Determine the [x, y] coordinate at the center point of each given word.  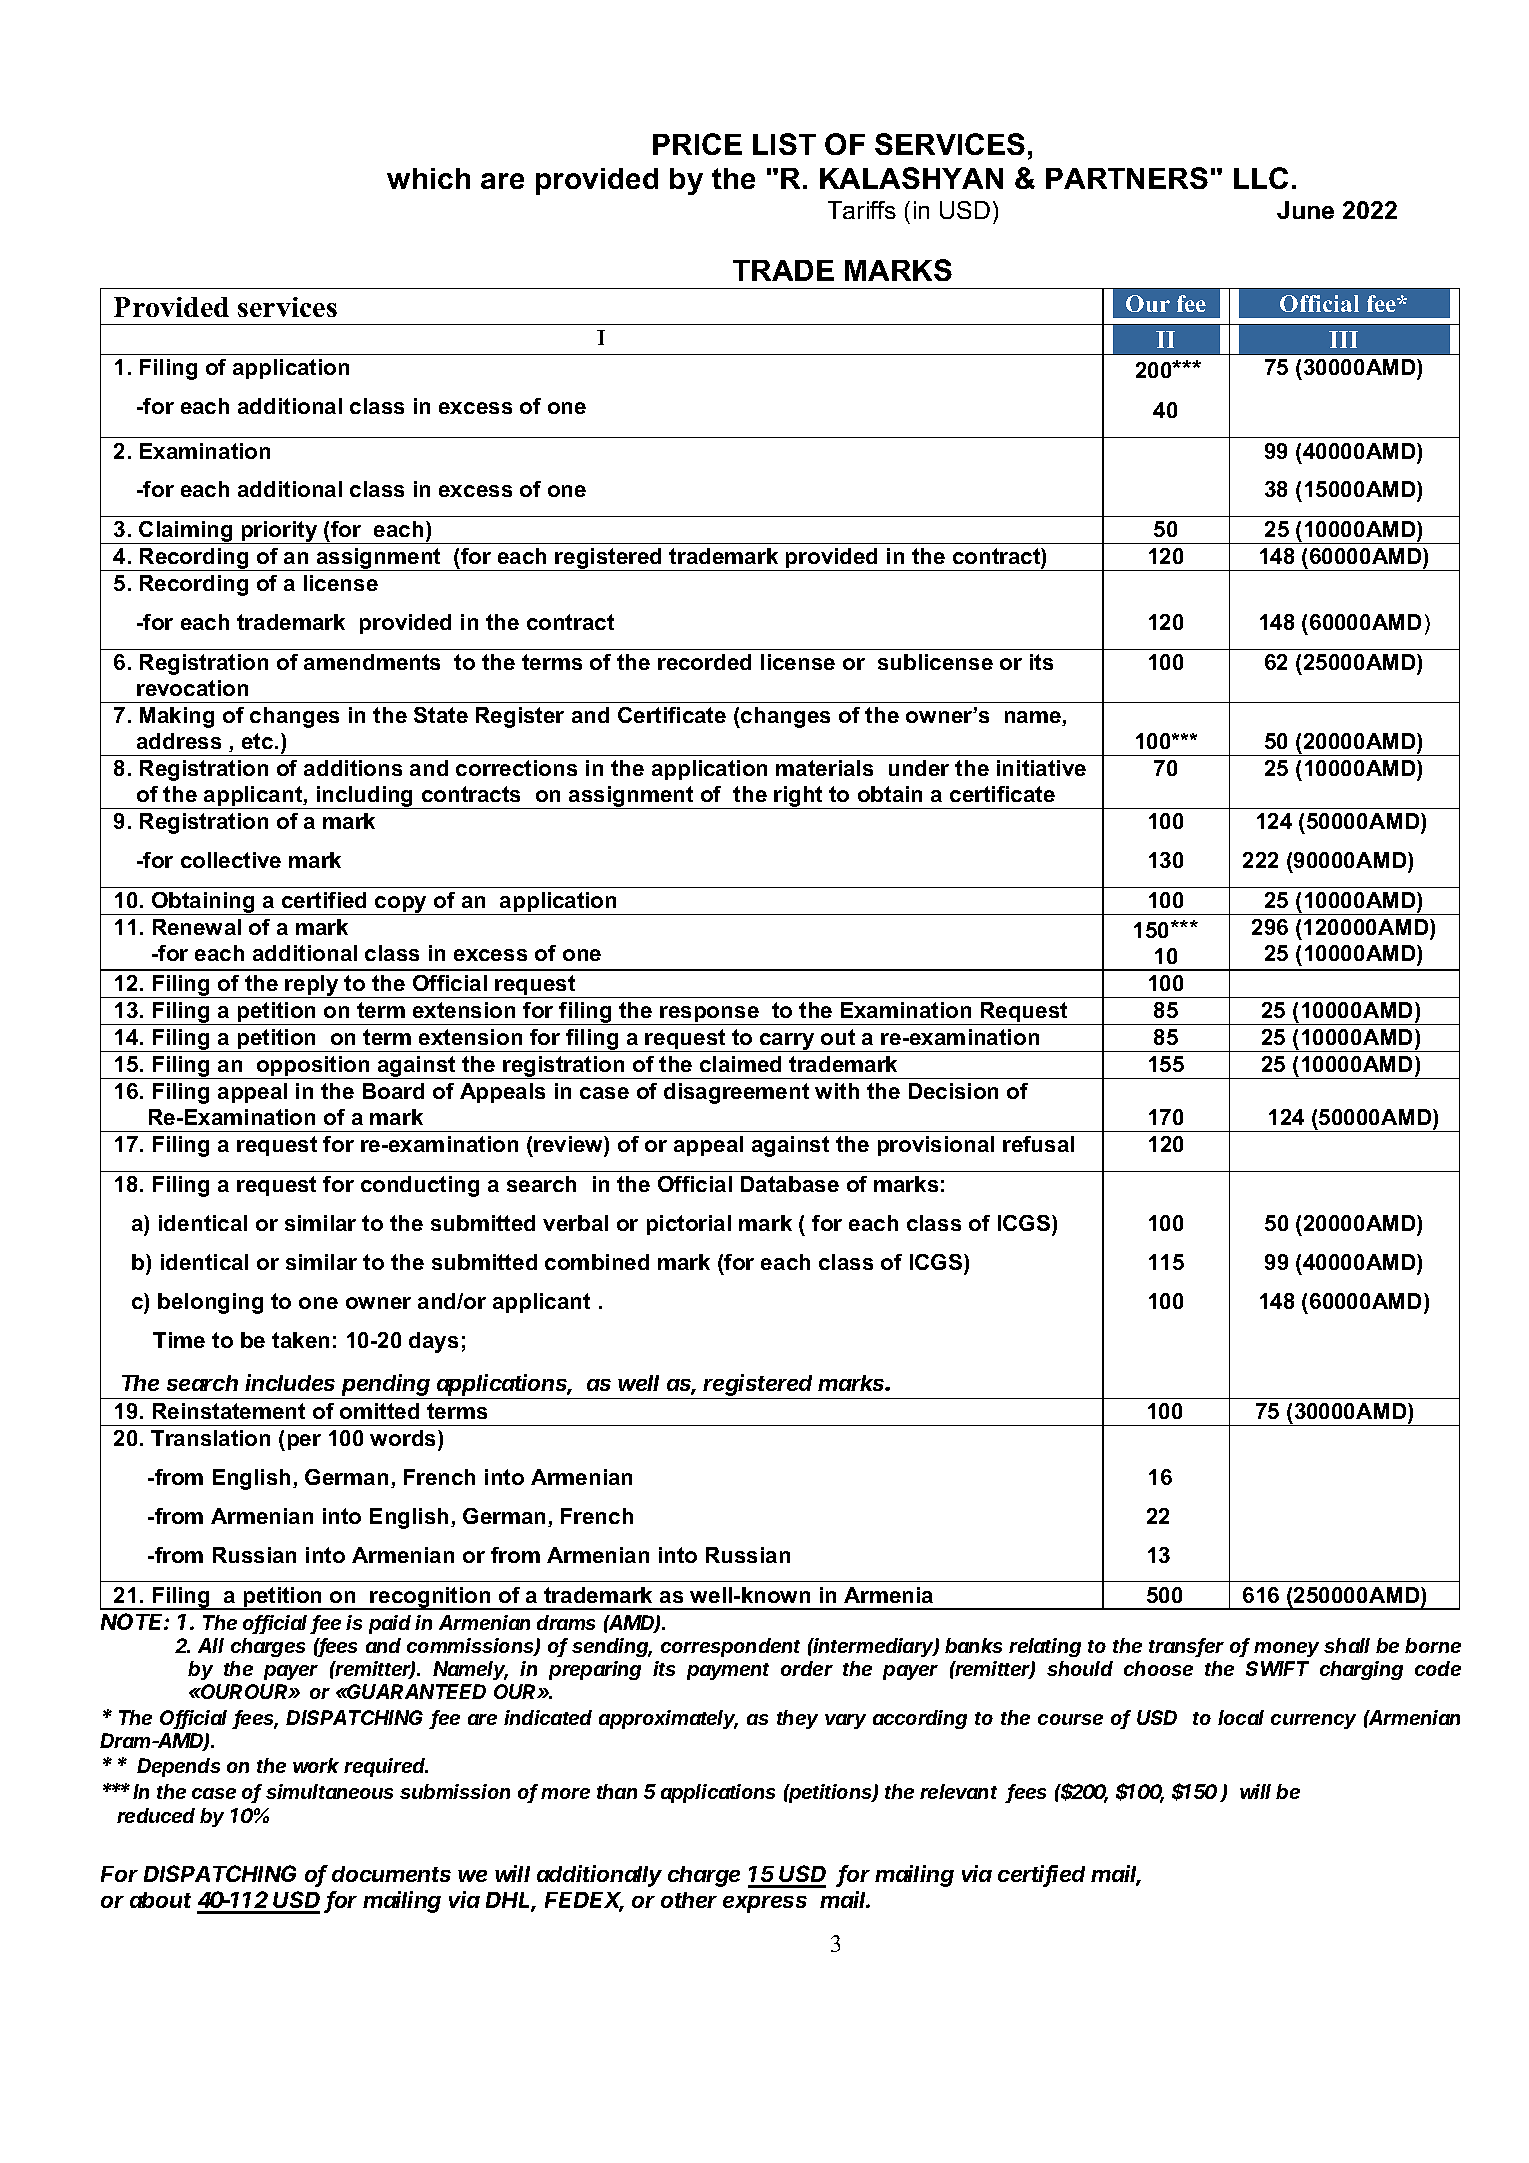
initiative [1041, 768]
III [1343, 339]
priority [279, 532]
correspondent [730, 1647]
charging [1361, 1670]
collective [231, 860]
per [304, 1442]
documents [391, 1874]
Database [790, 1184]
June [1305, 210]
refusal [1038, 1144]
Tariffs [862, 210]
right [799, 797]
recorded [704, 662]
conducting [420, 1186]
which [428, 178]
